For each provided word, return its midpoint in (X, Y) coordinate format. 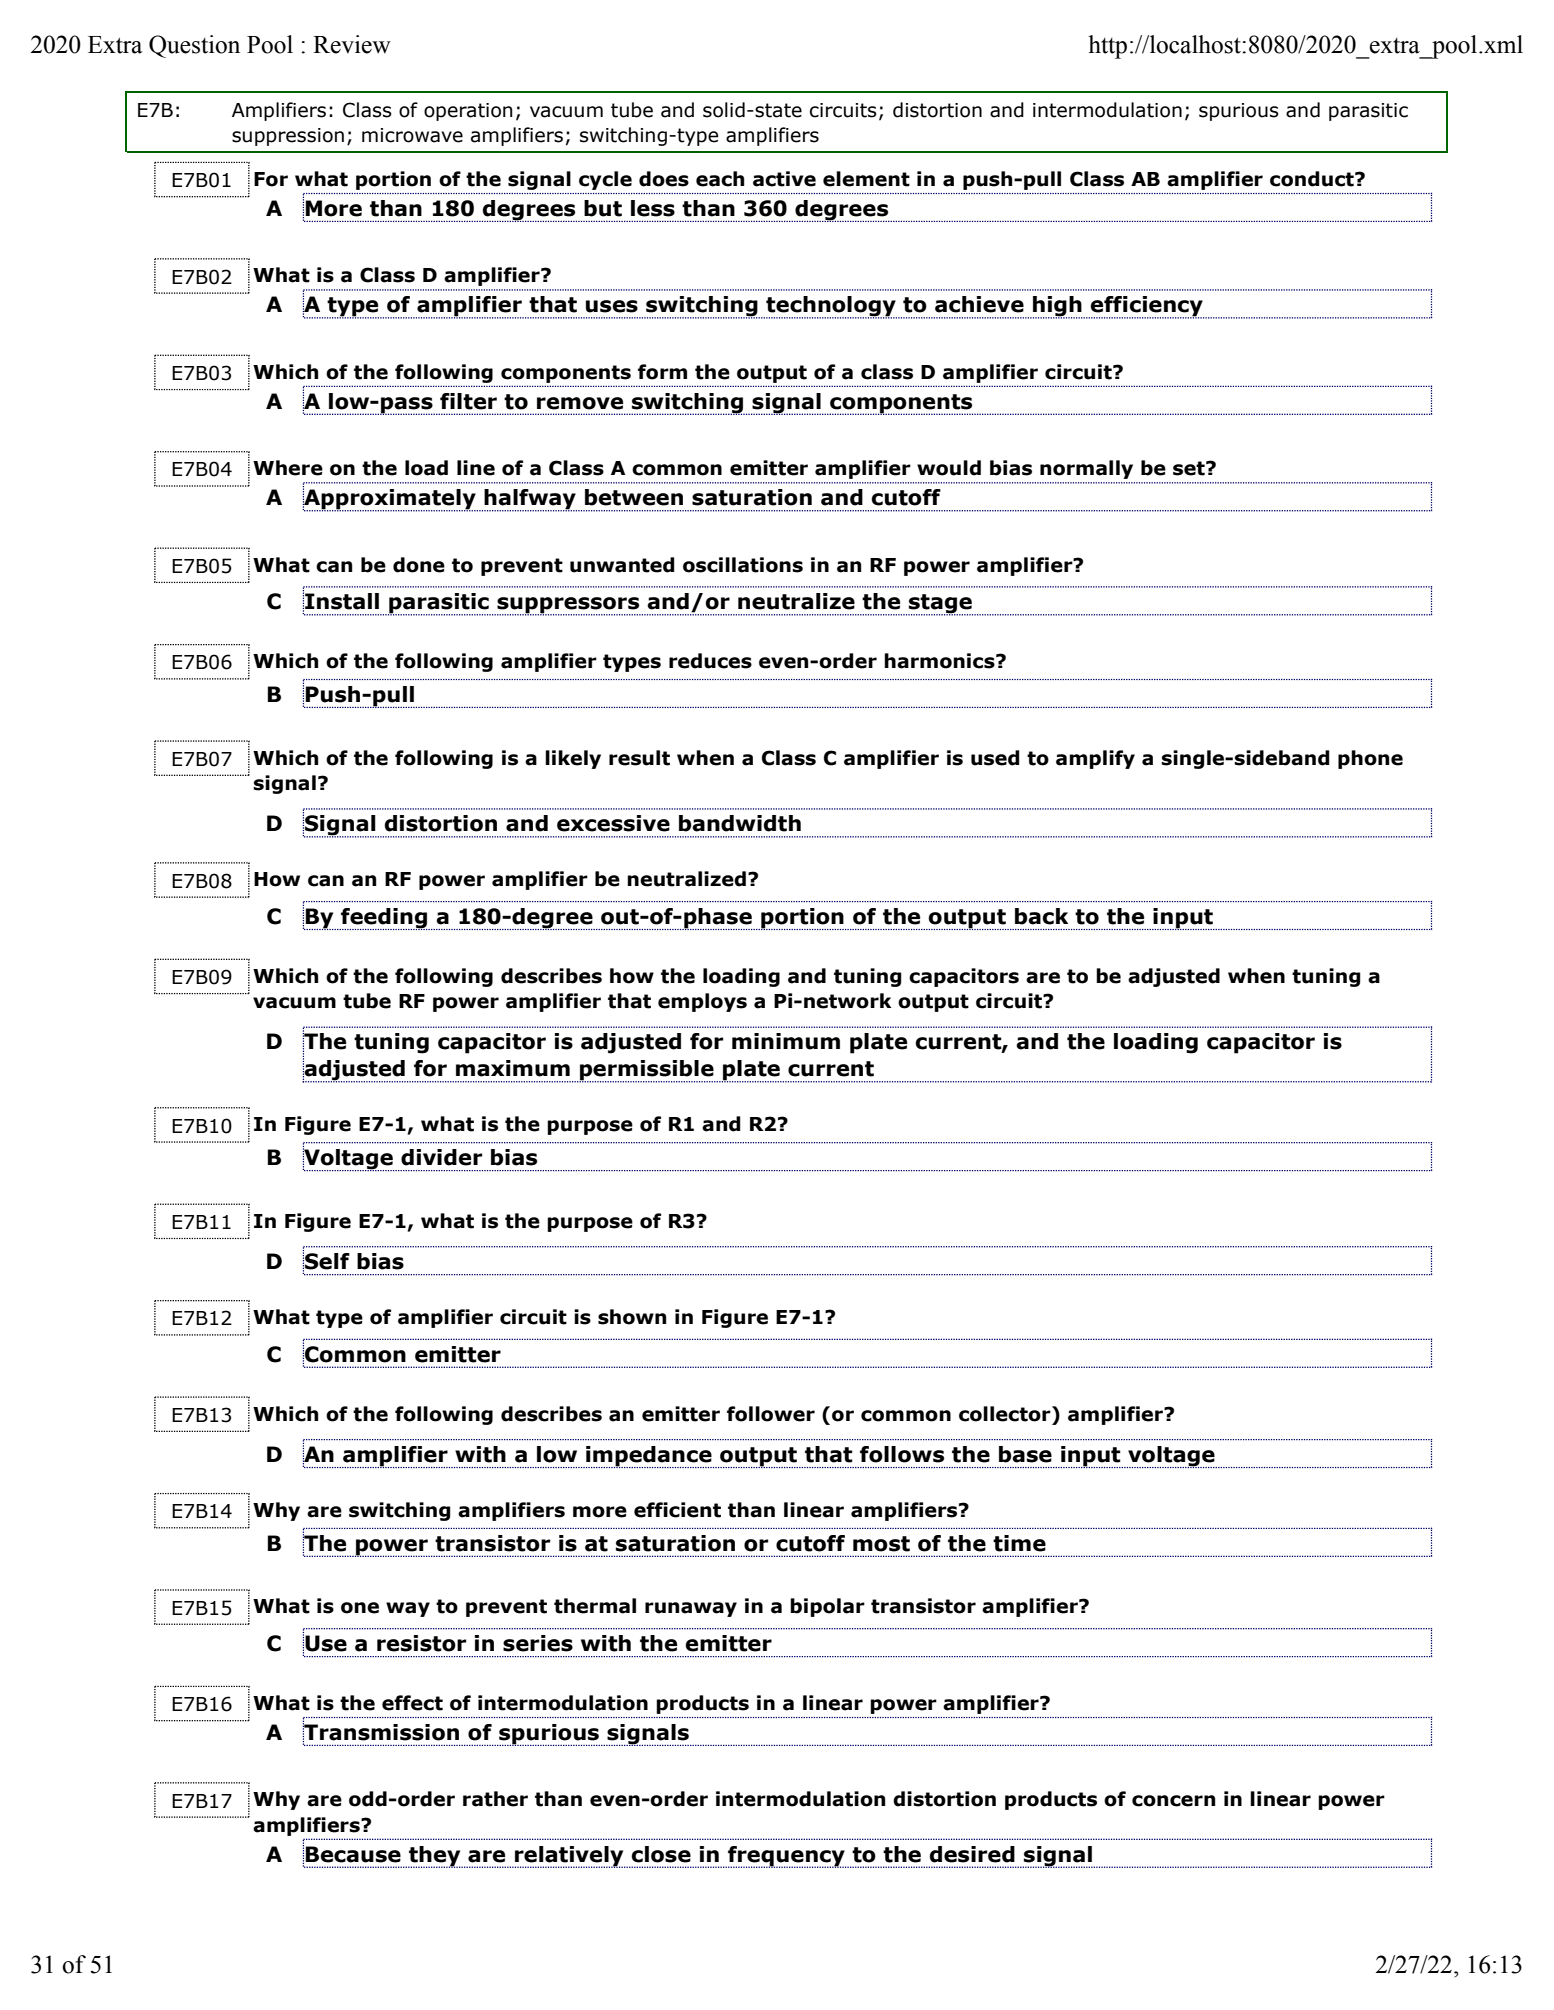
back (1041, 916)
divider (441, 1157)
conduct (1313, 179)
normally (1086, 469)
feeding (384, 919)
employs (702, 1002)
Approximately (390, 499)
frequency (786, 1857)
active (784, 179)
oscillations (743, 565)
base (1025, 1454)
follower (771, 1414)
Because (353, 1854)
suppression (288, 137)
